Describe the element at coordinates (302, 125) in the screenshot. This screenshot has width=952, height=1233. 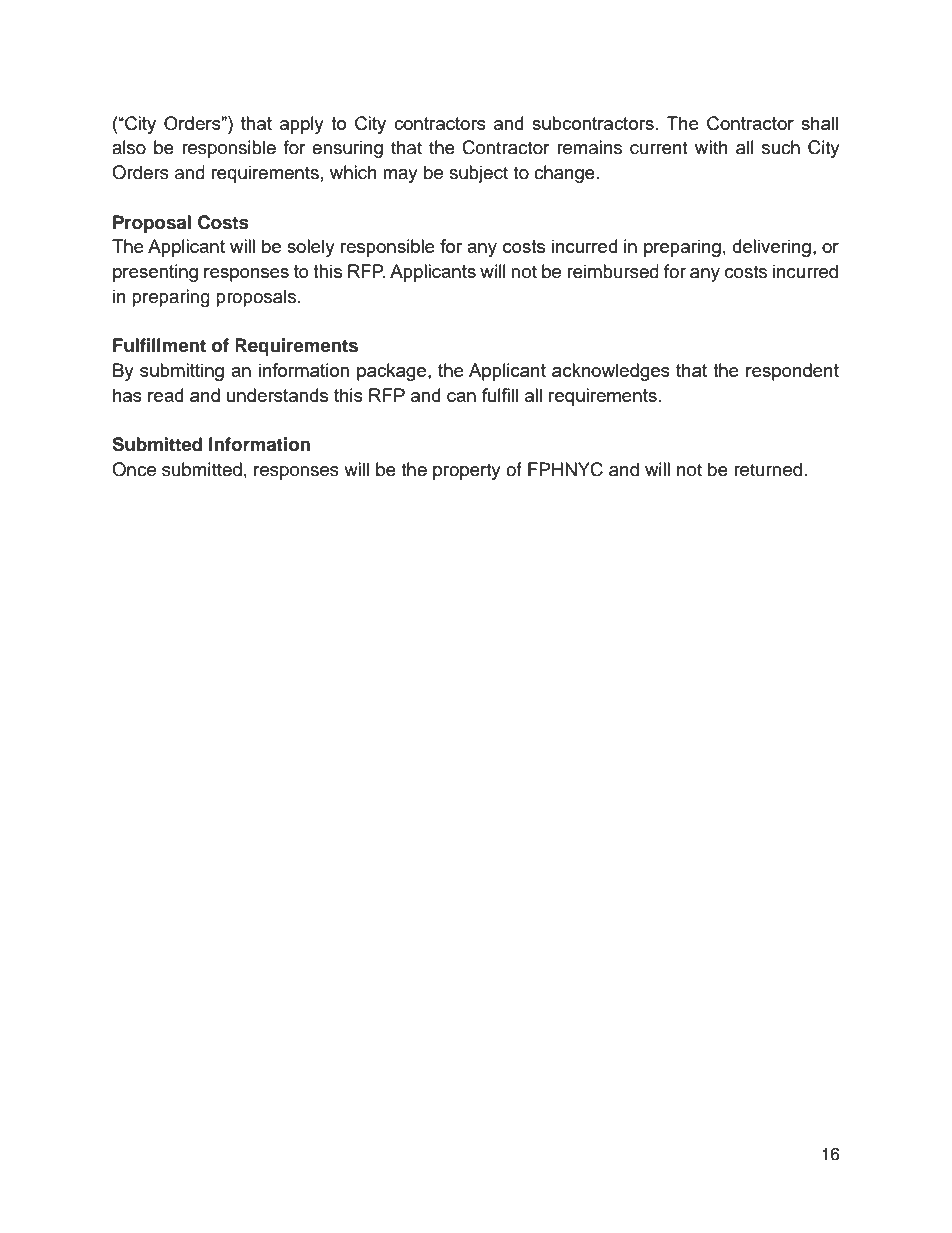
I see `apply` at that location.
